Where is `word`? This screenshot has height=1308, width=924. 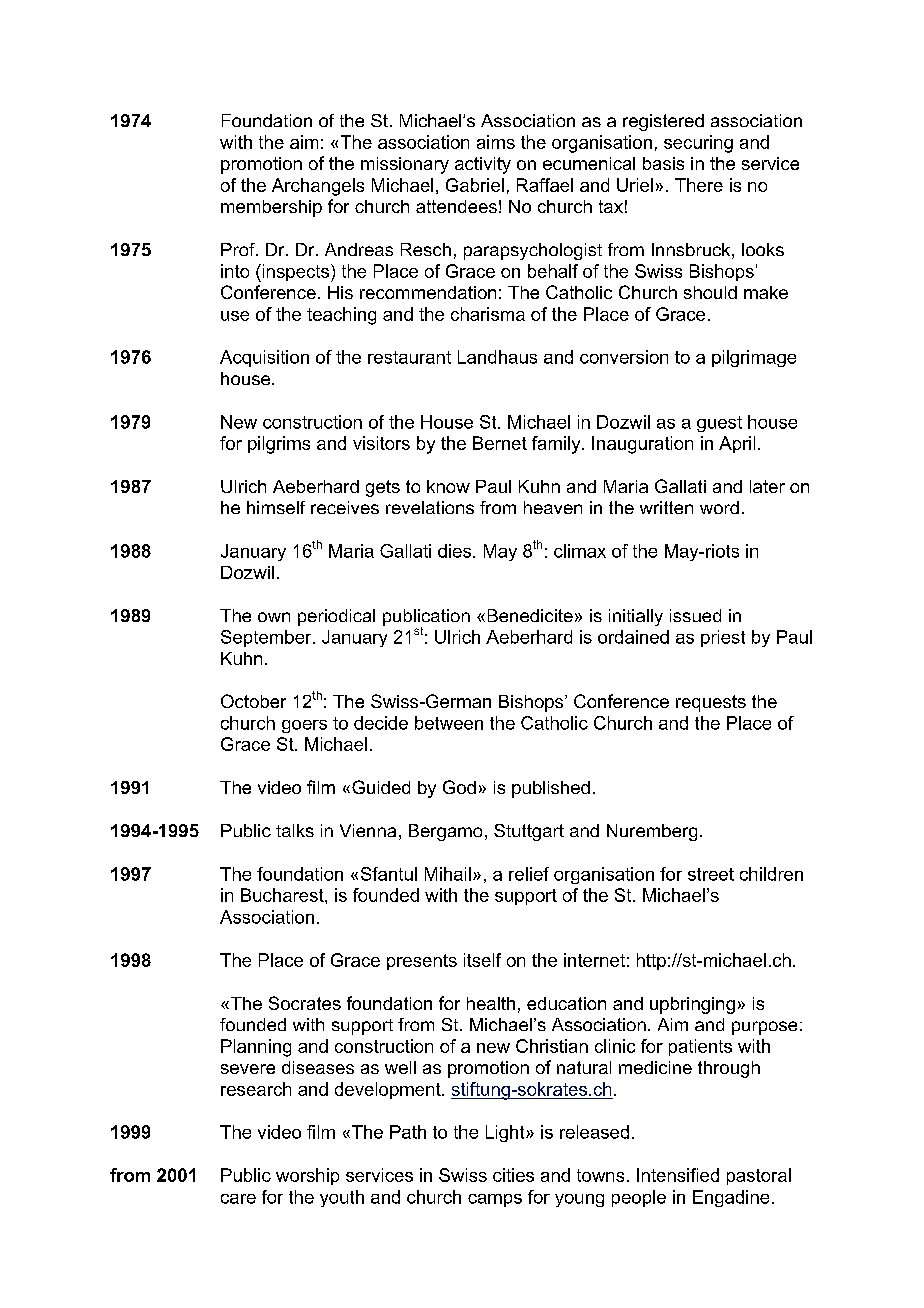
word is located at coordinates (719, 507).
